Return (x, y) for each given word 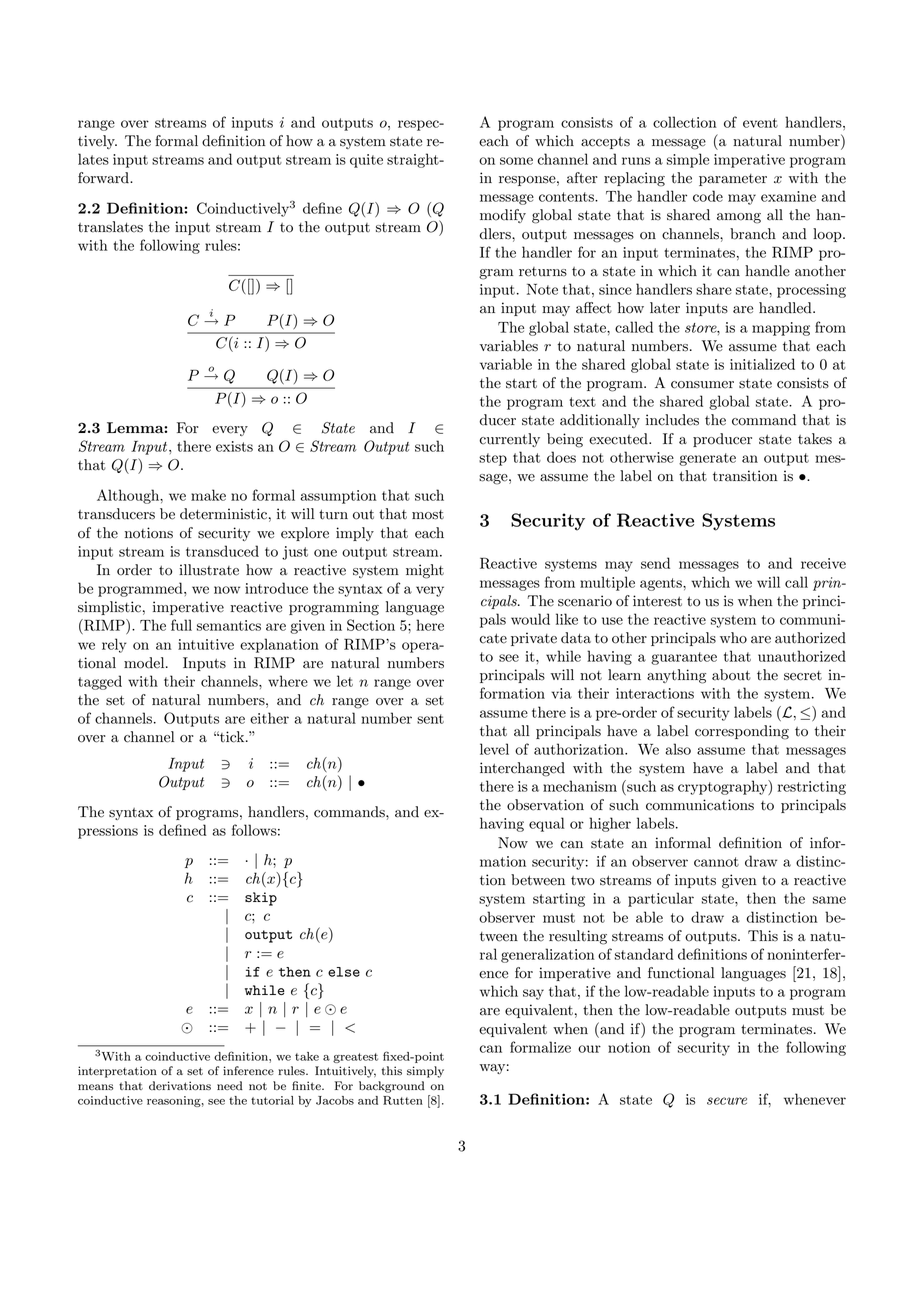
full (181, 625)
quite (366, 161)
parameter (733, 180)
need (230, 1085)
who (733, 638)
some (516, 161)
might (425, 571)
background (392, 1087)
